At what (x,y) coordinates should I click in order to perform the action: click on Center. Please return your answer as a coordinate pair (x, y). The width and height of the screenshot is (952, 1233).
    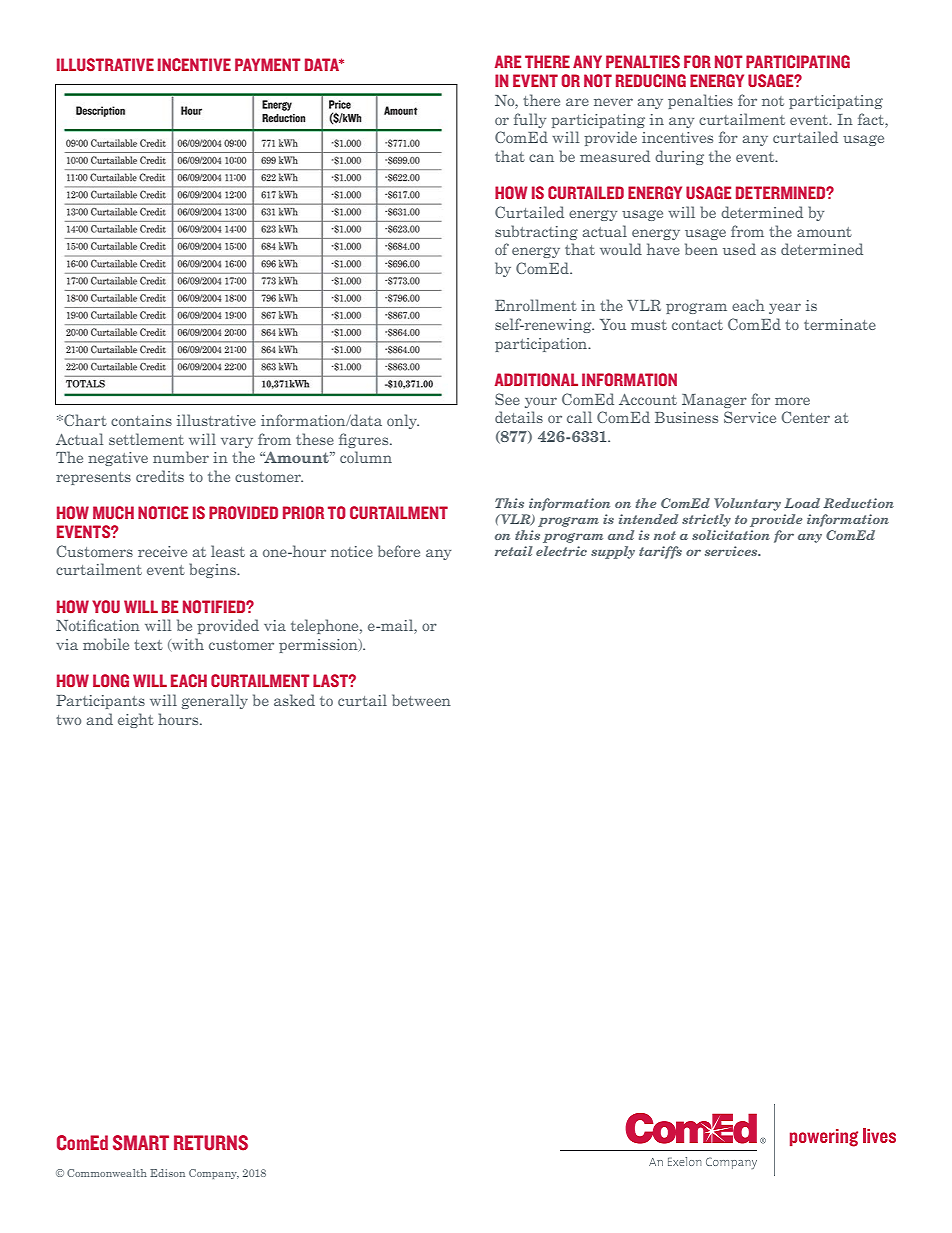
    Looking at the image, I should click on (805, 417).
